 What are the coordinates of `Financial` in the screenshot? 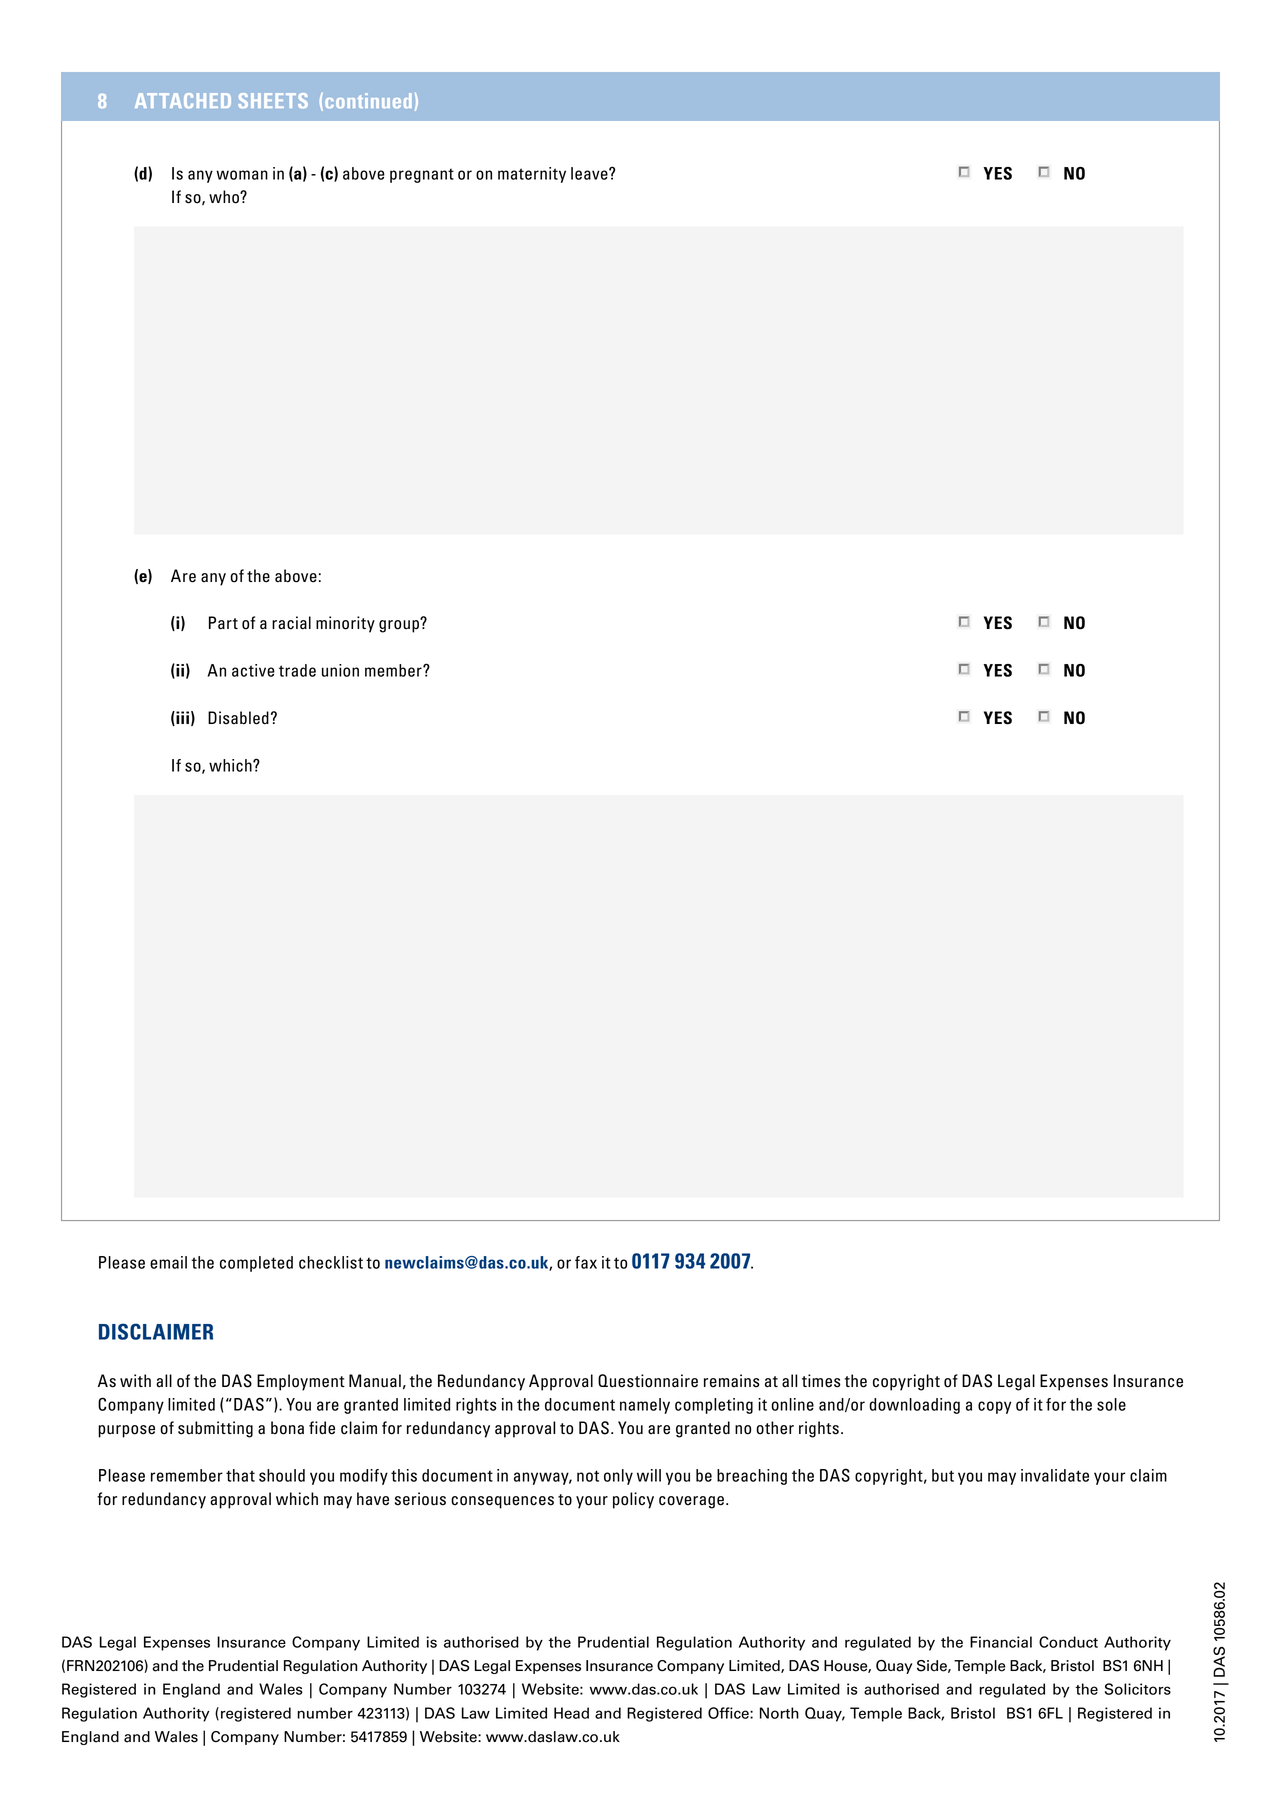 It's located at (1001, 1642).
